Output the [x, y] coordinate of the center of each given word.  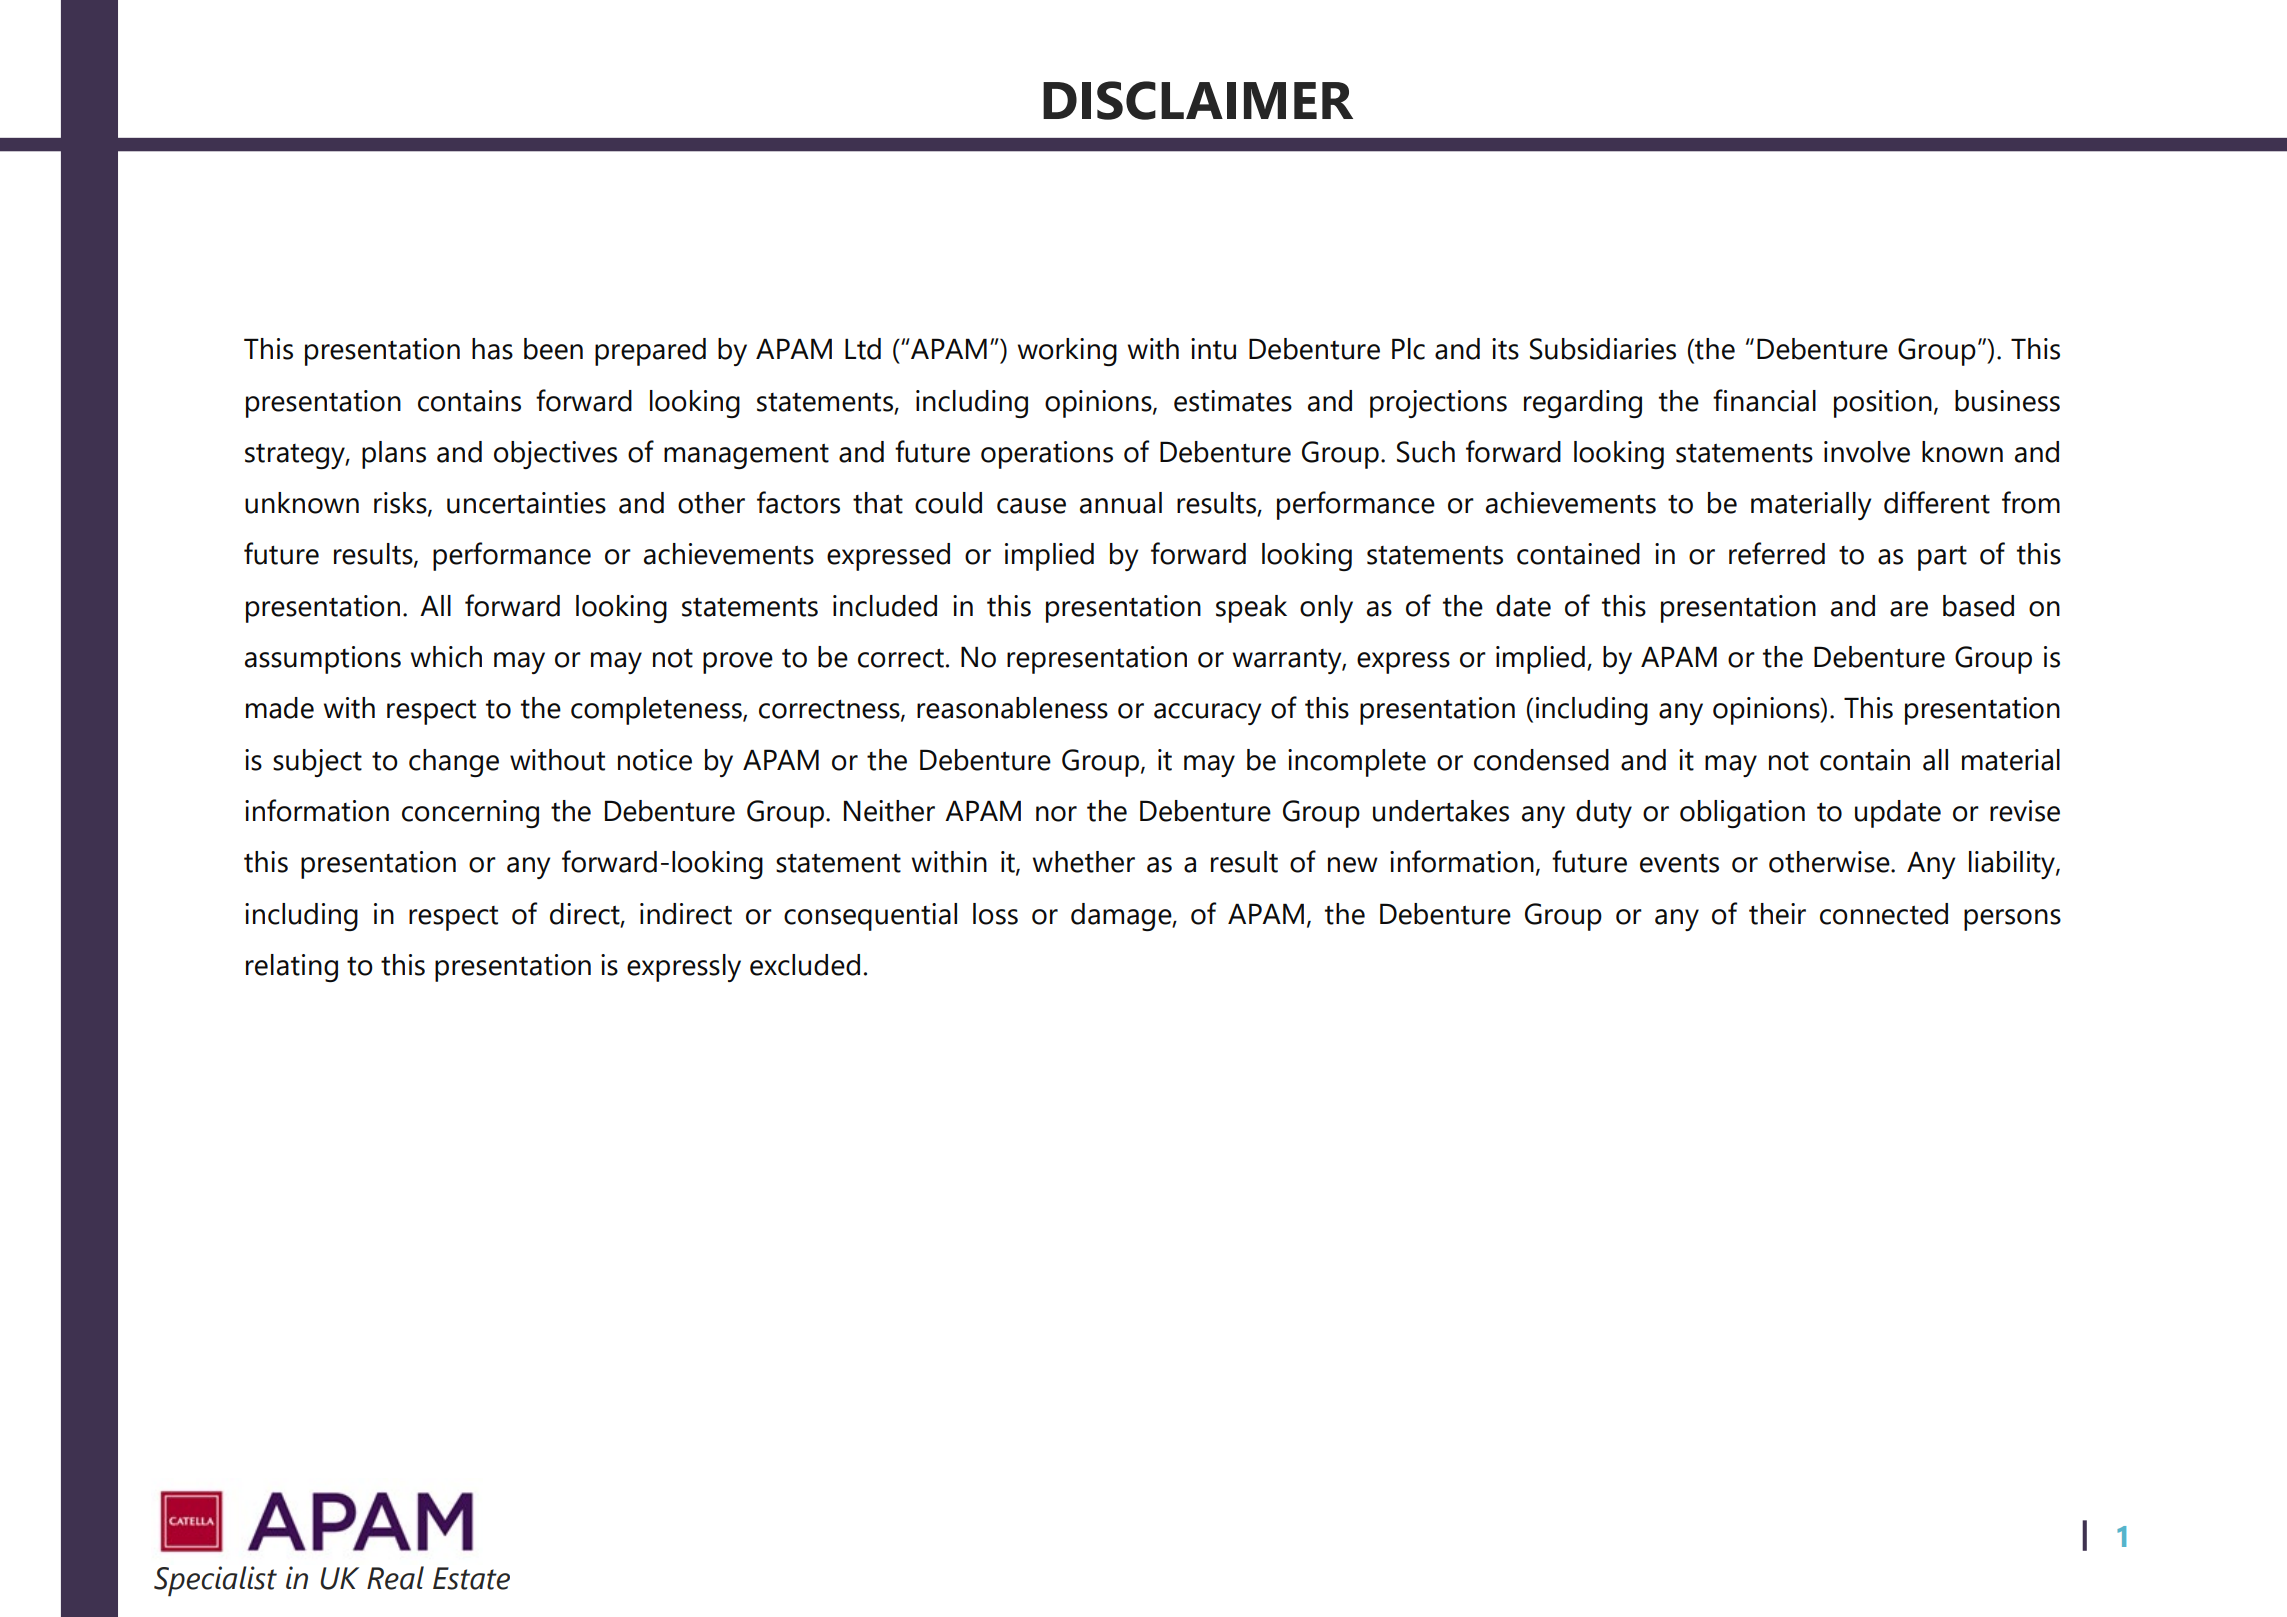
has [492, 349]
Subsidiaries [1603, 349]
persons [2012, 920]
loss [995, 914]
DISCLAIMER [1198, 100]
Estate [471, 1578]
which [446, 657]
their [1777, 914]
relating [292, 968]
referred [1777, 553]
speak [1251, 609]
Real [395, 1578]
